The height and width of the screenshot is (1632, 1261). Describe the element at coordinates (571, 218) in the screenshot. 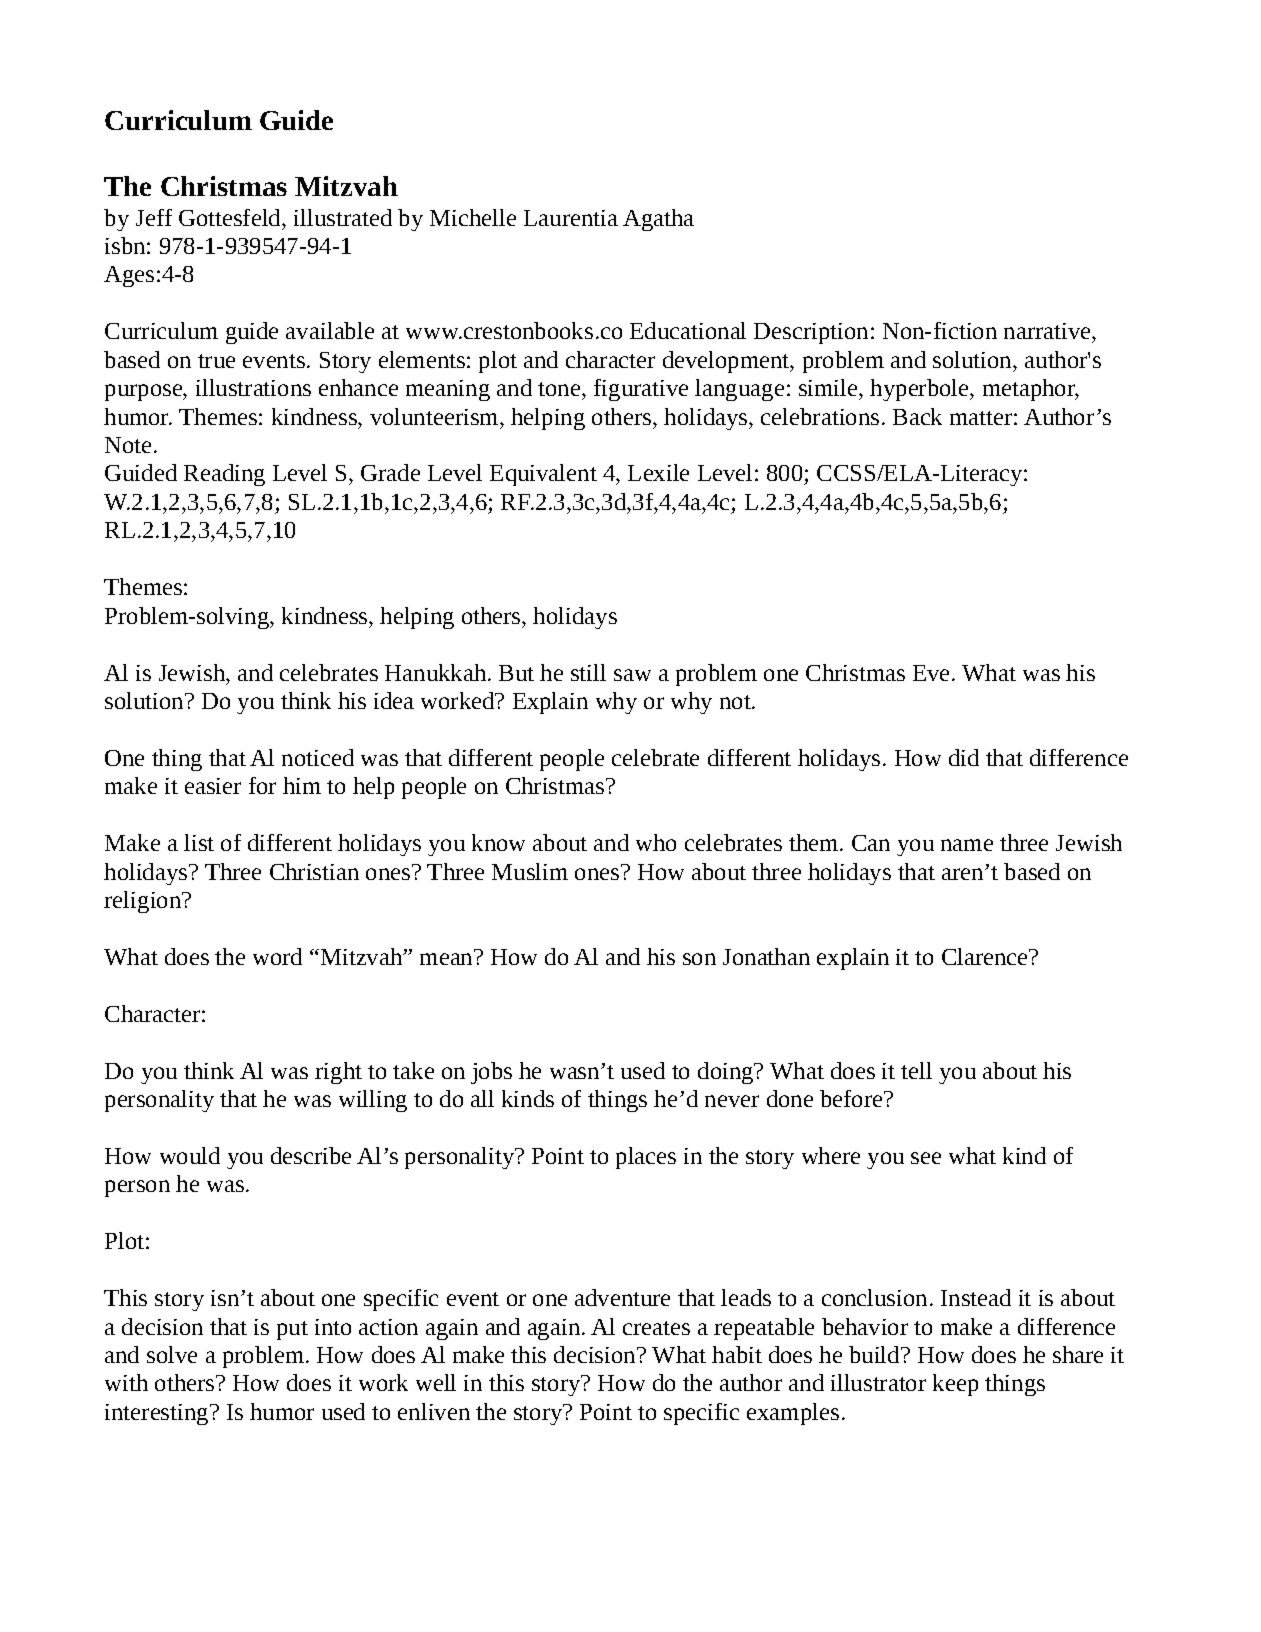

I see `Laurentia` at that location.
